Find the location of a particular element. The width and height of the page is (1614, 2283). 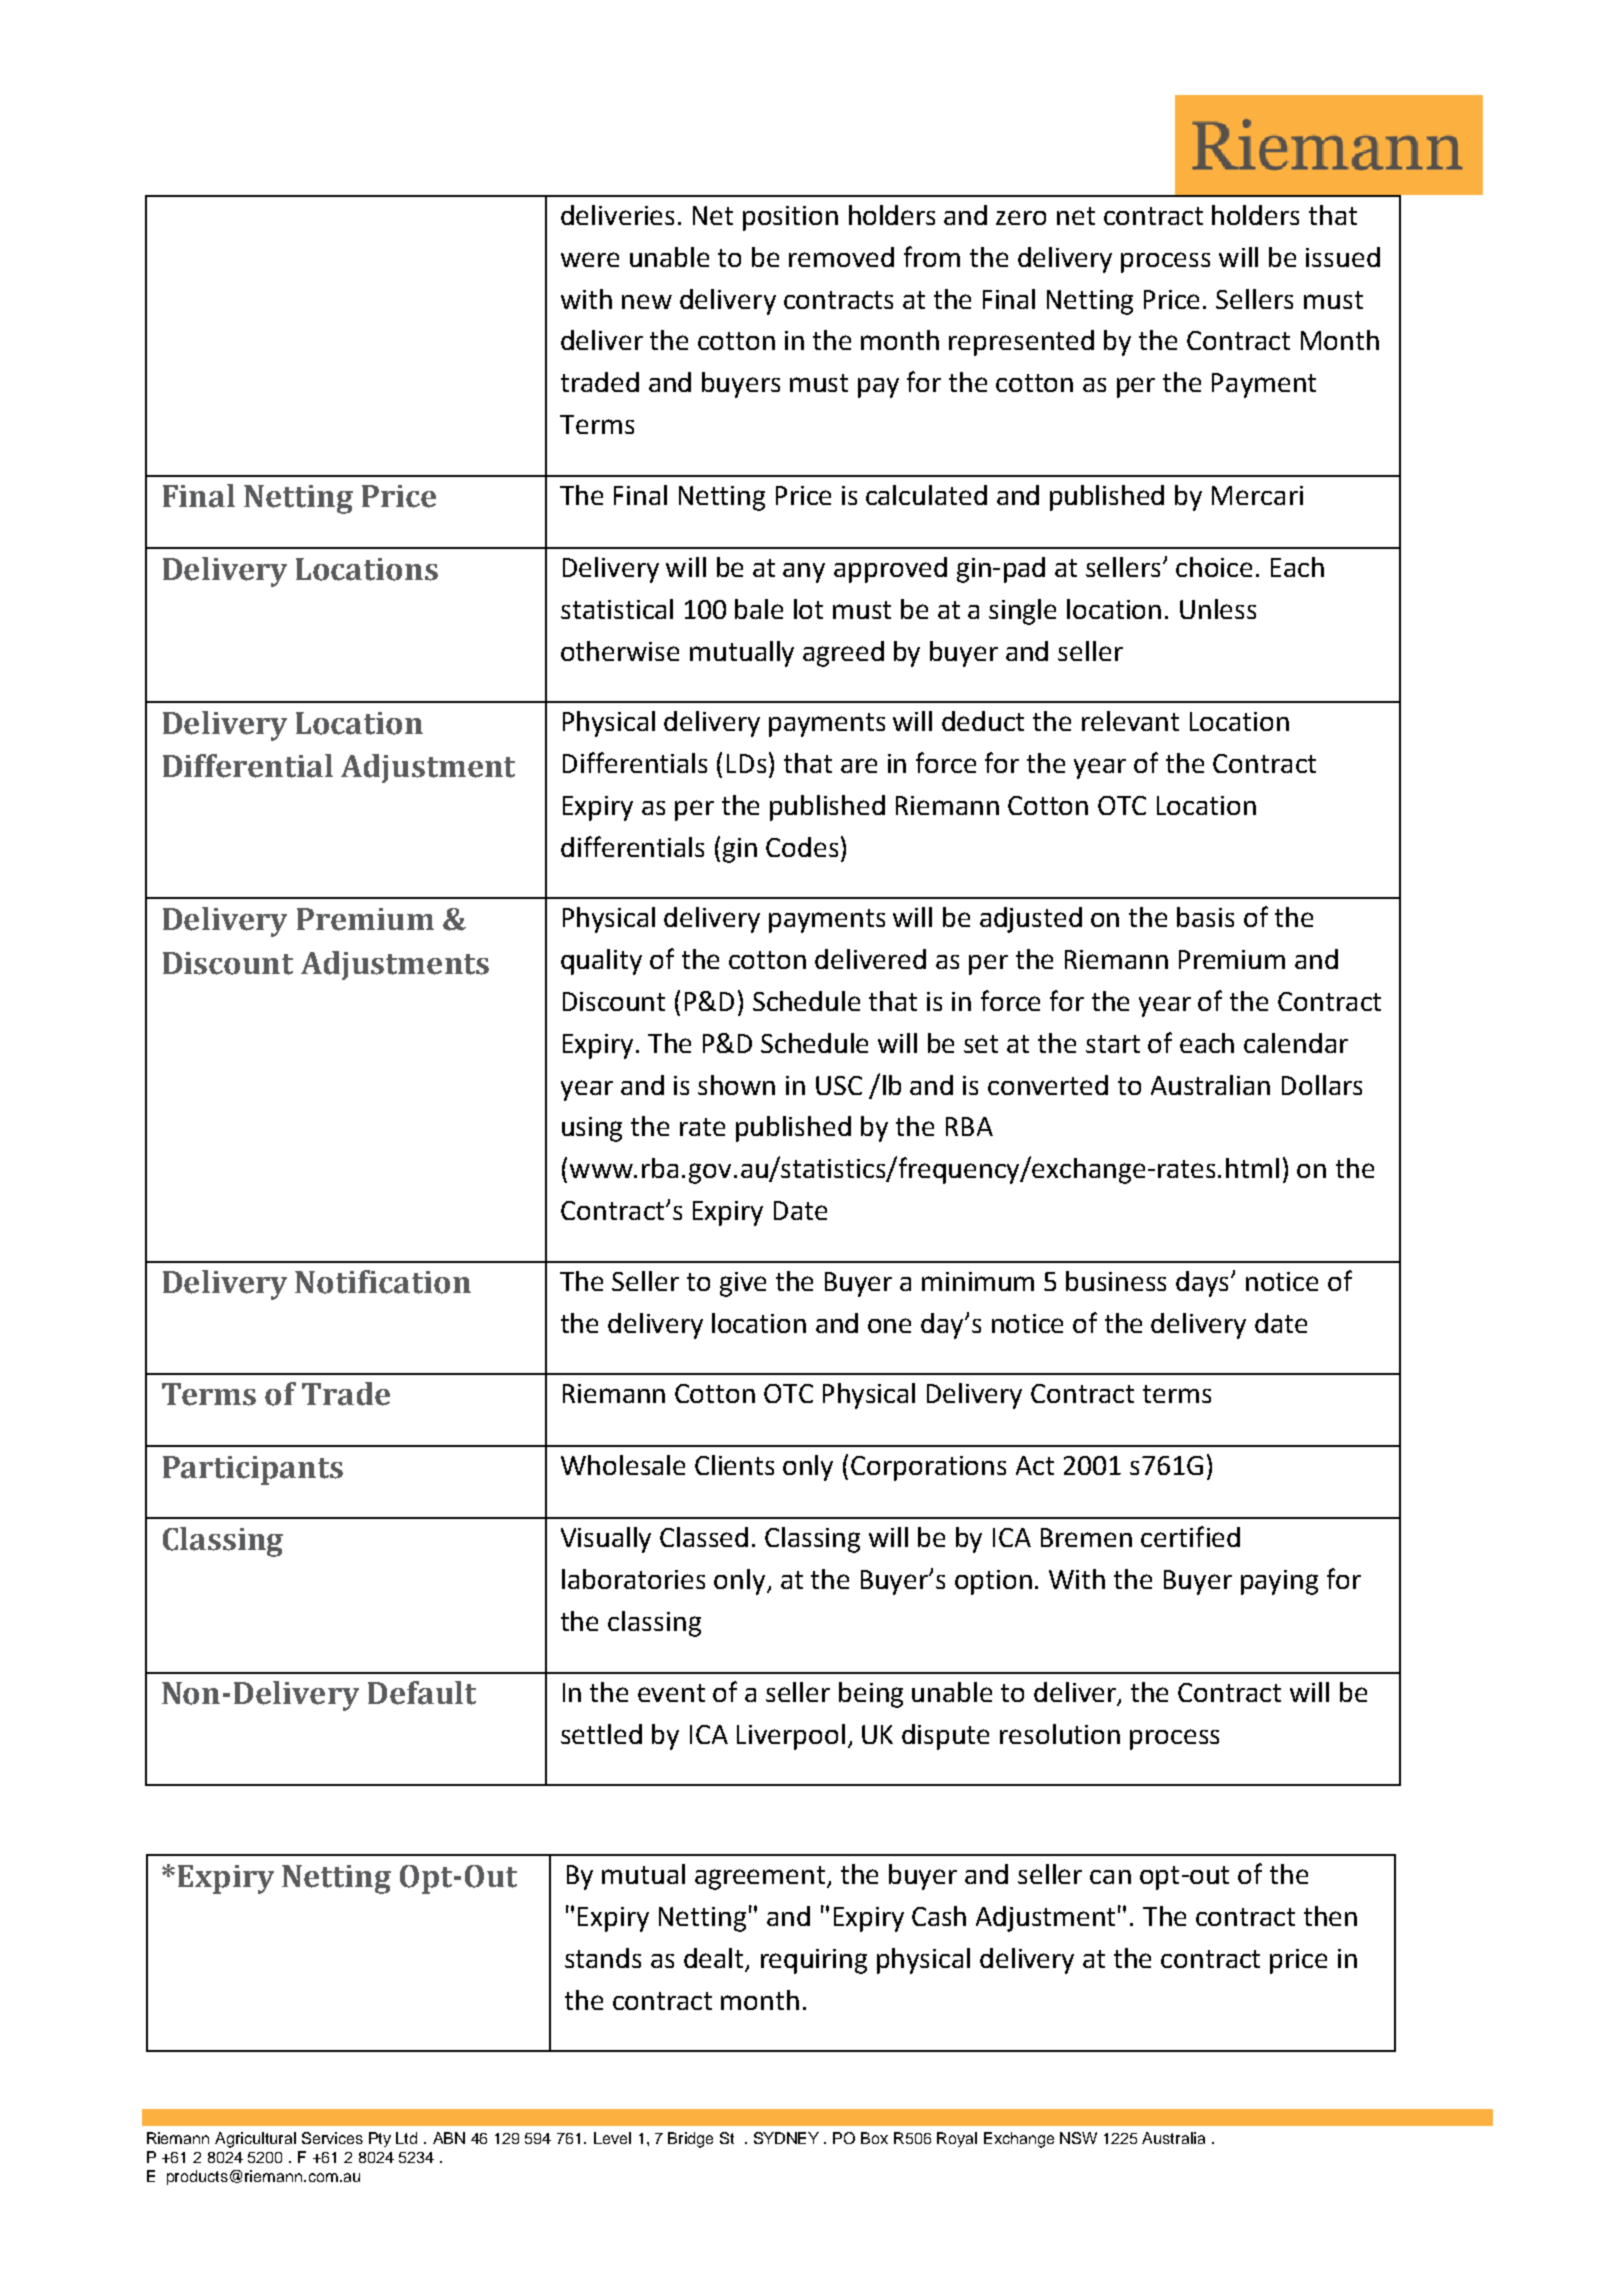

are is located at coordinates (859, 765).
